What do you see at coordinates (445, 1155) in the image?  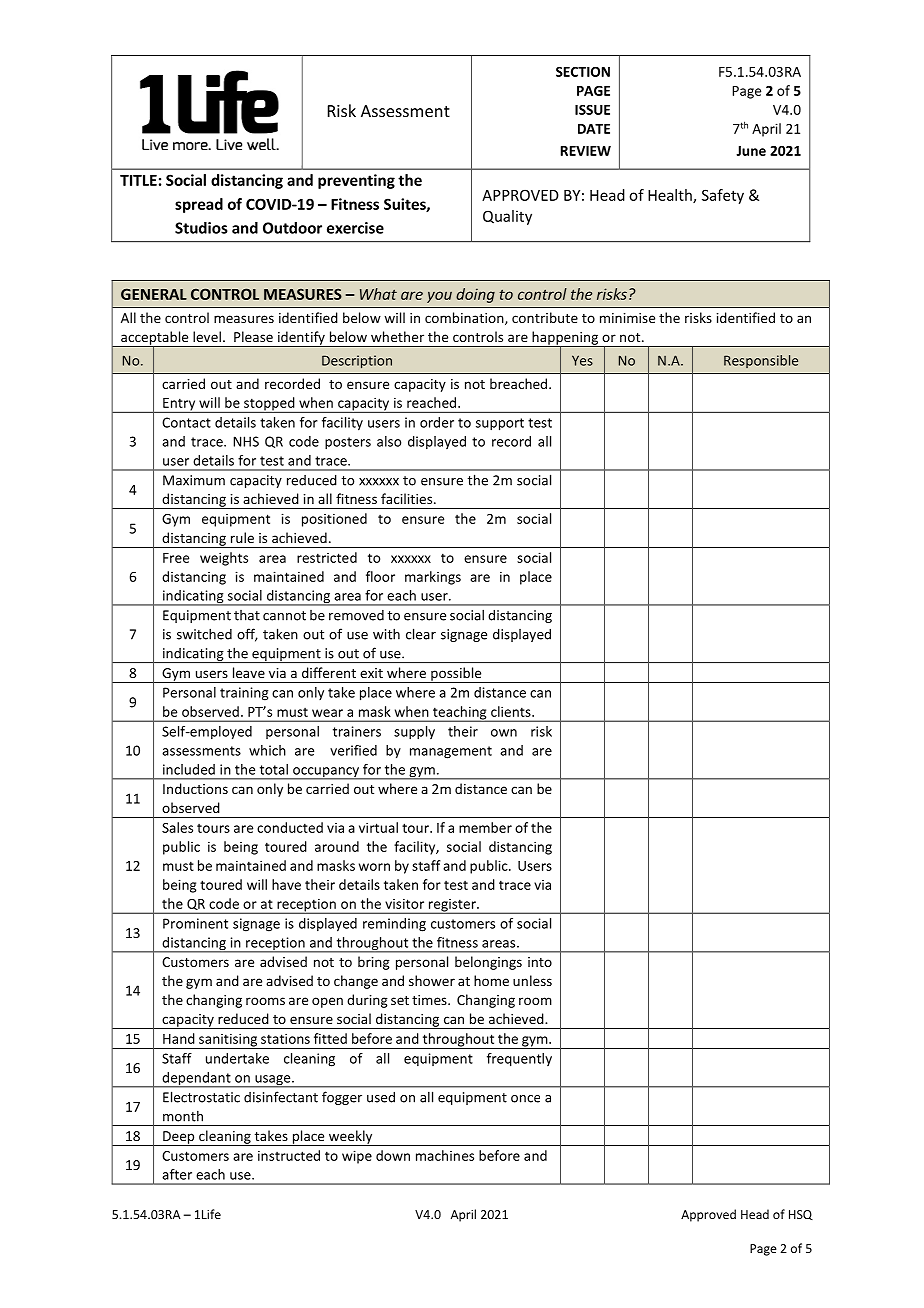 I see `machines` at bounding box center [445, 1155].
